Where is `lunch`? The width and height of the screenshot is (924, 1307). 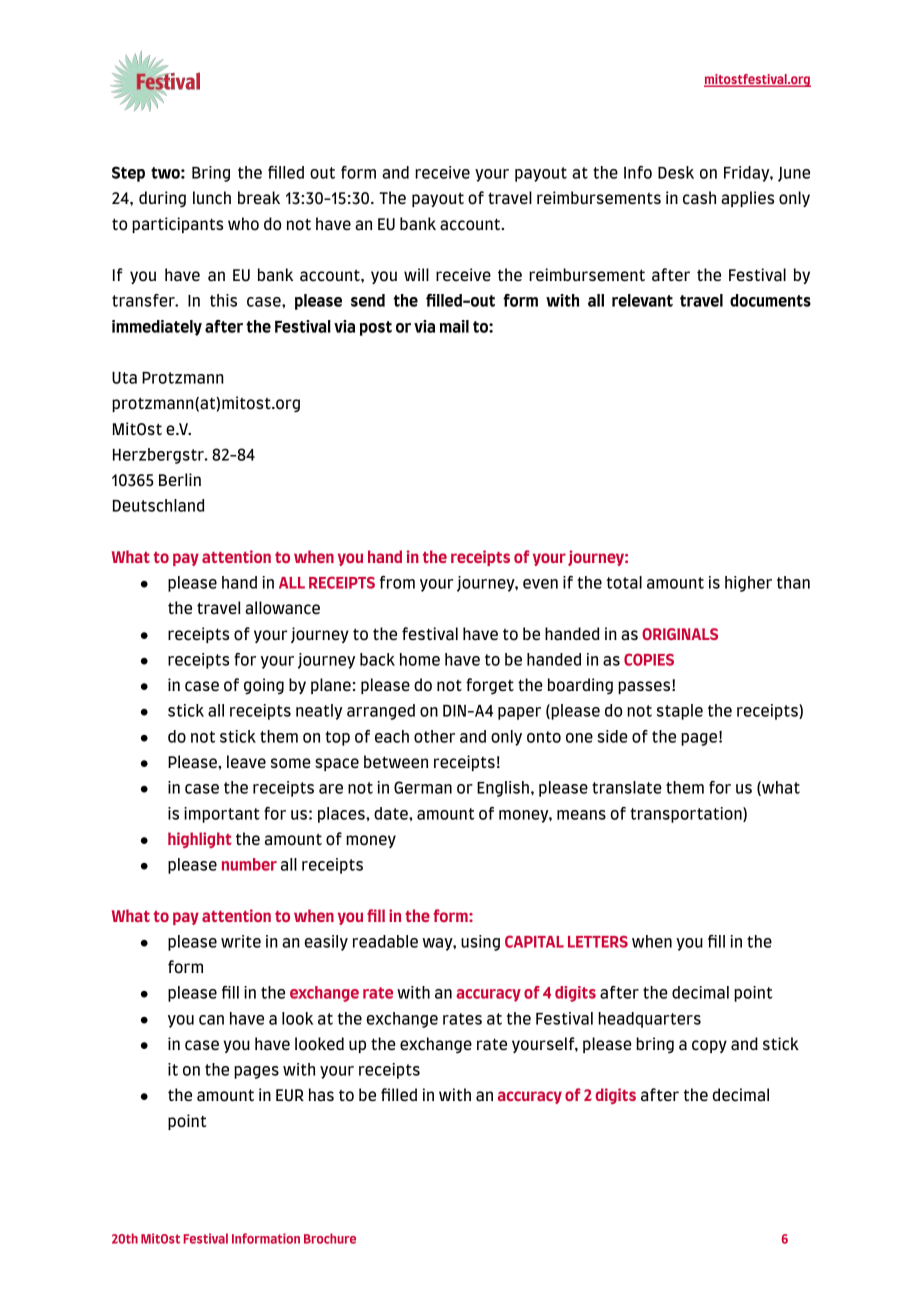
lunch is located at coordinates (212, 198).
